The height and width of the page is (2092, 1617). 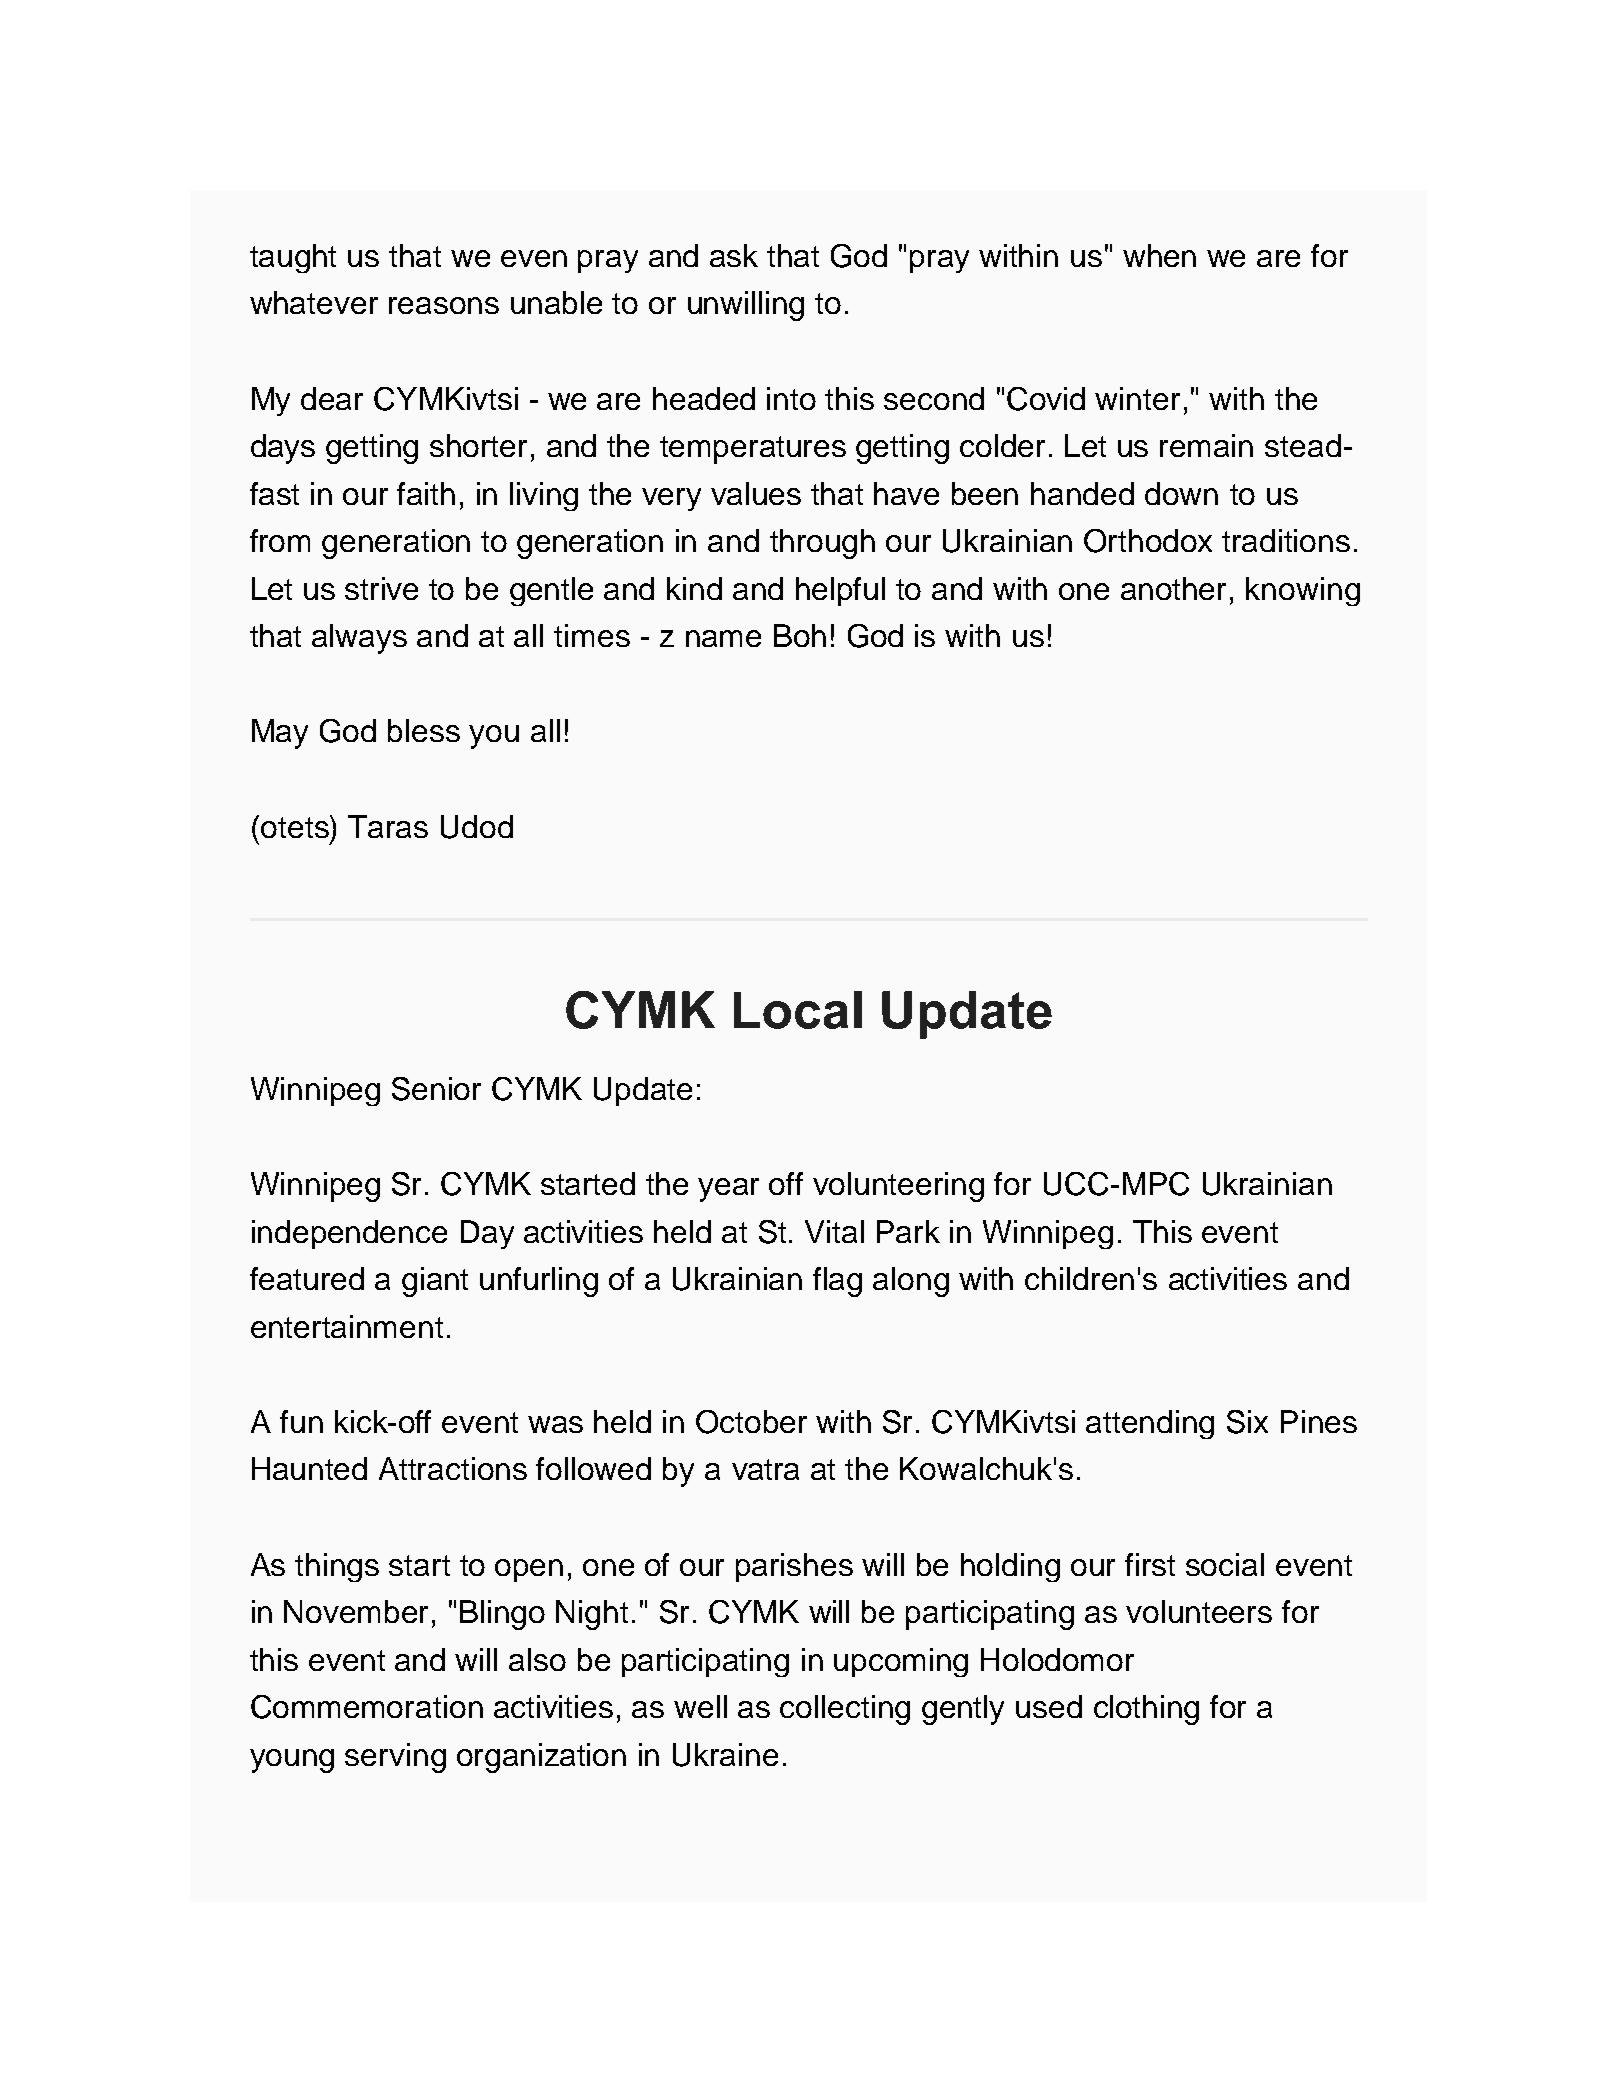 I want to click on reasons, so click(x=444, y=305).
